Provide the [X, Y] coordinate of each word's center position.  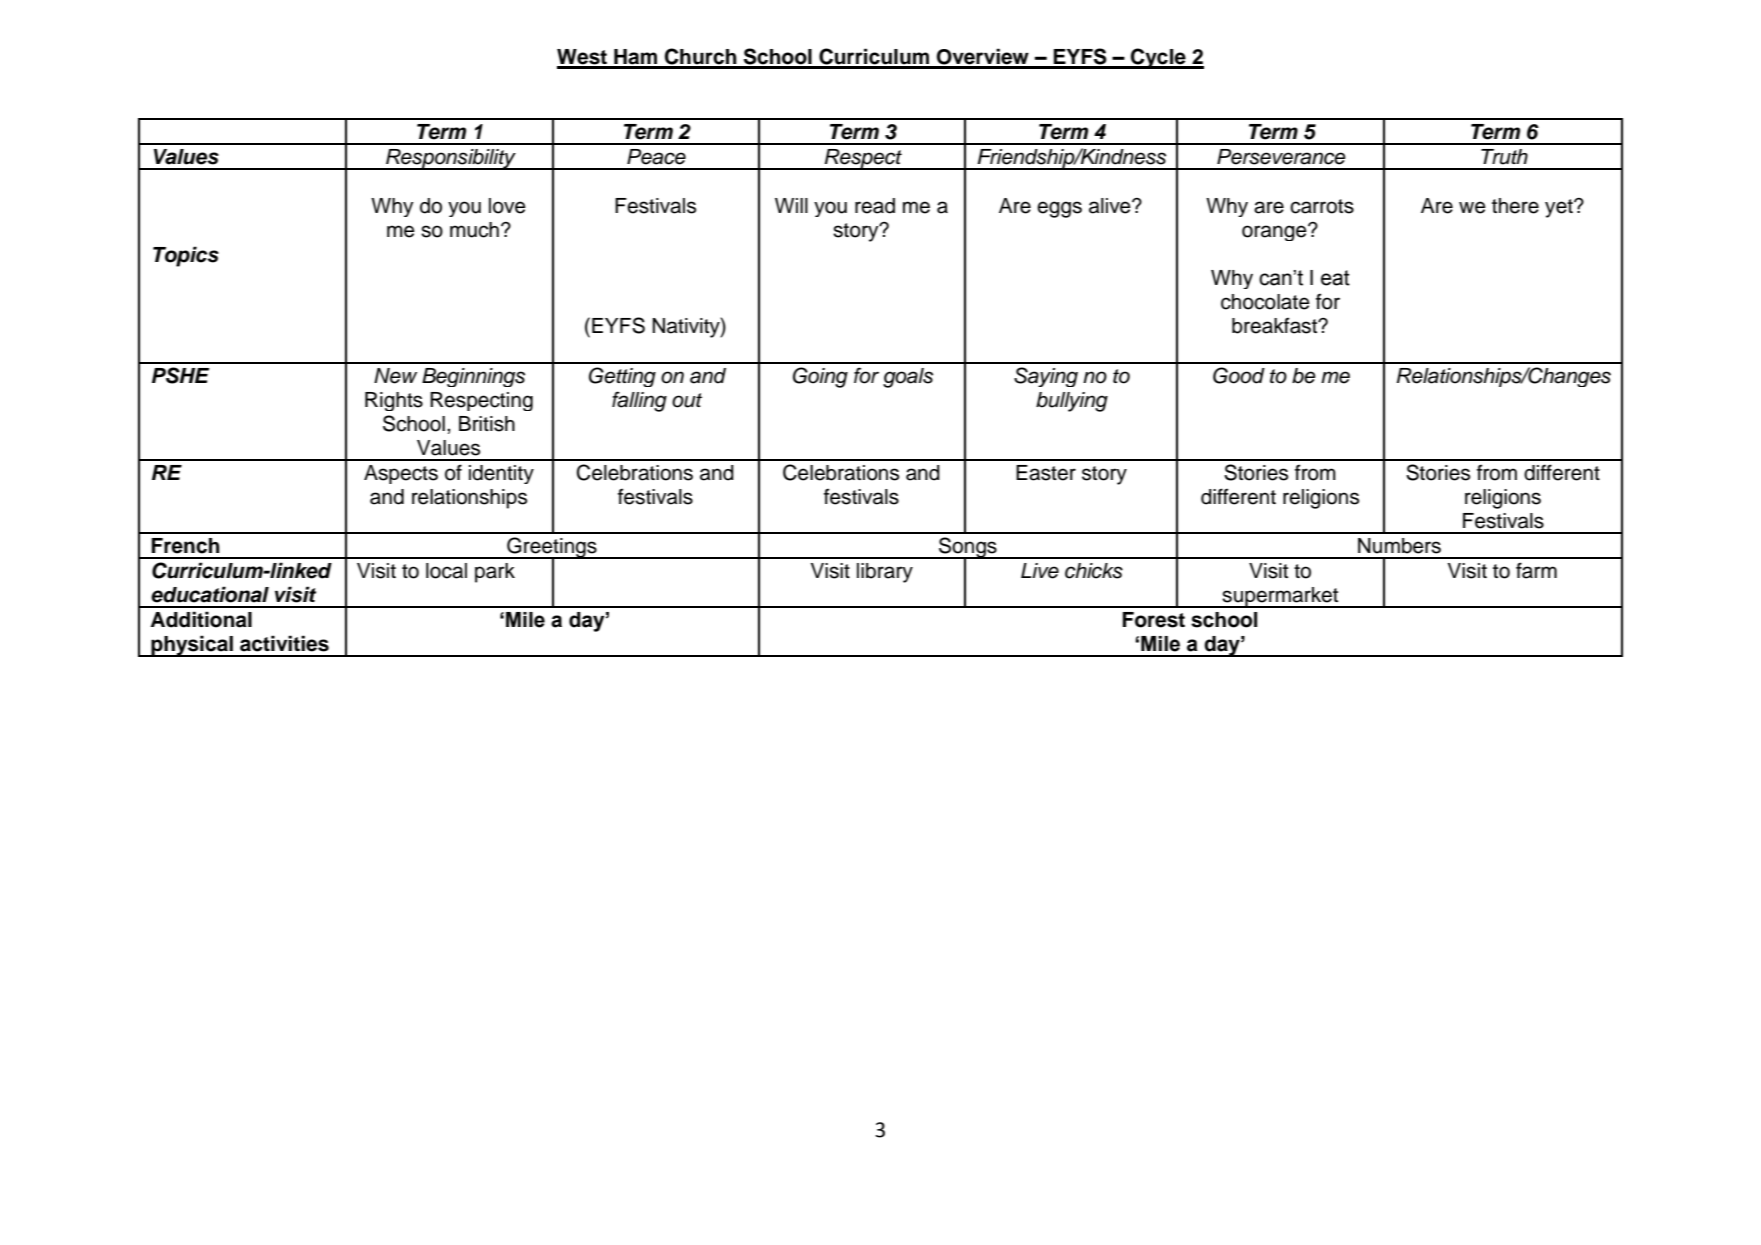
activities [284, 643]
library [885, 573]
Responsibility [451, 159]
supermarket [1281, 597]
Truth [1504, 157]
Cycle [1158, 58]
